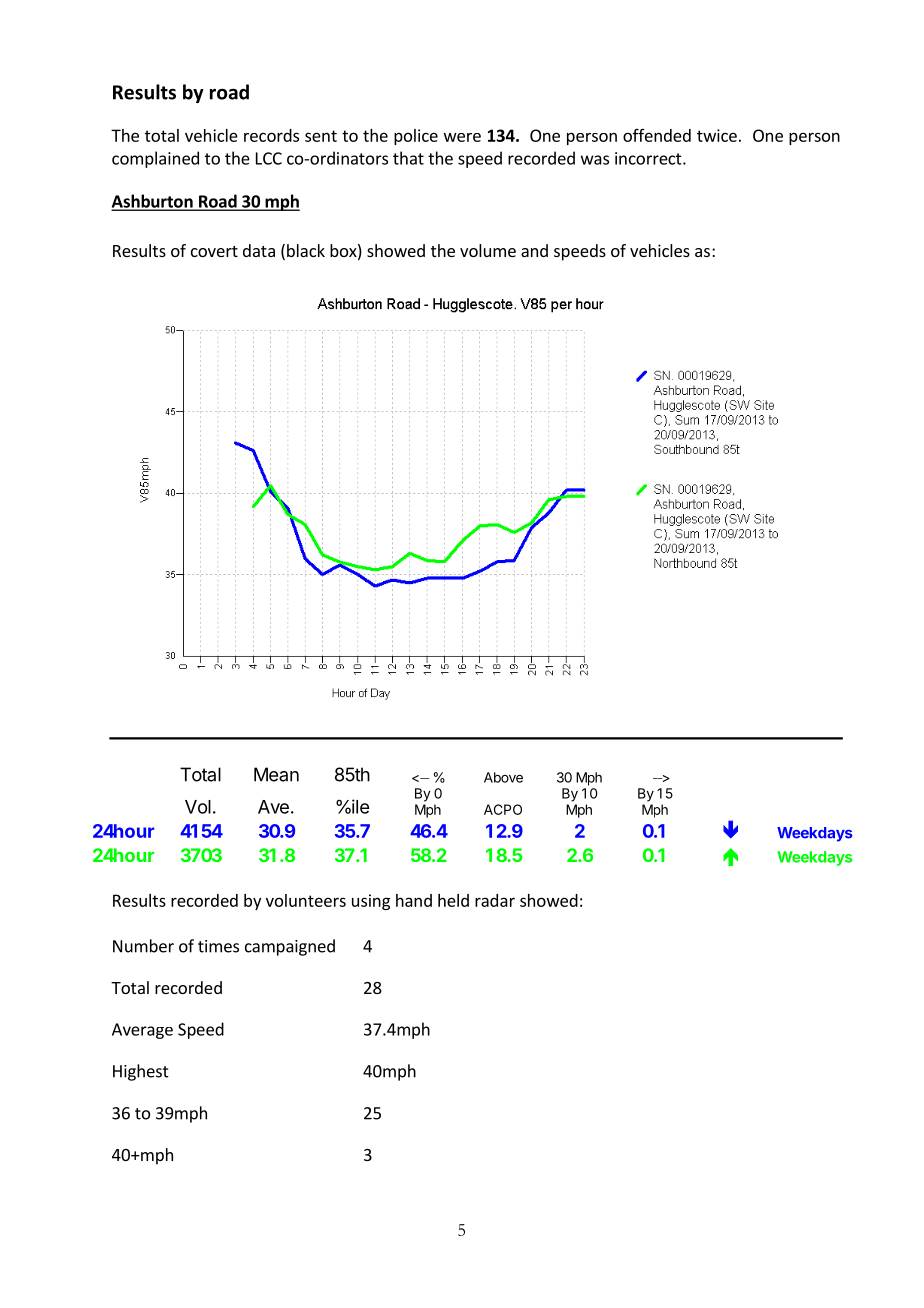 The width and height of the screenshot is (924, 1308). I want to click on Mean, so click(276, 774).
